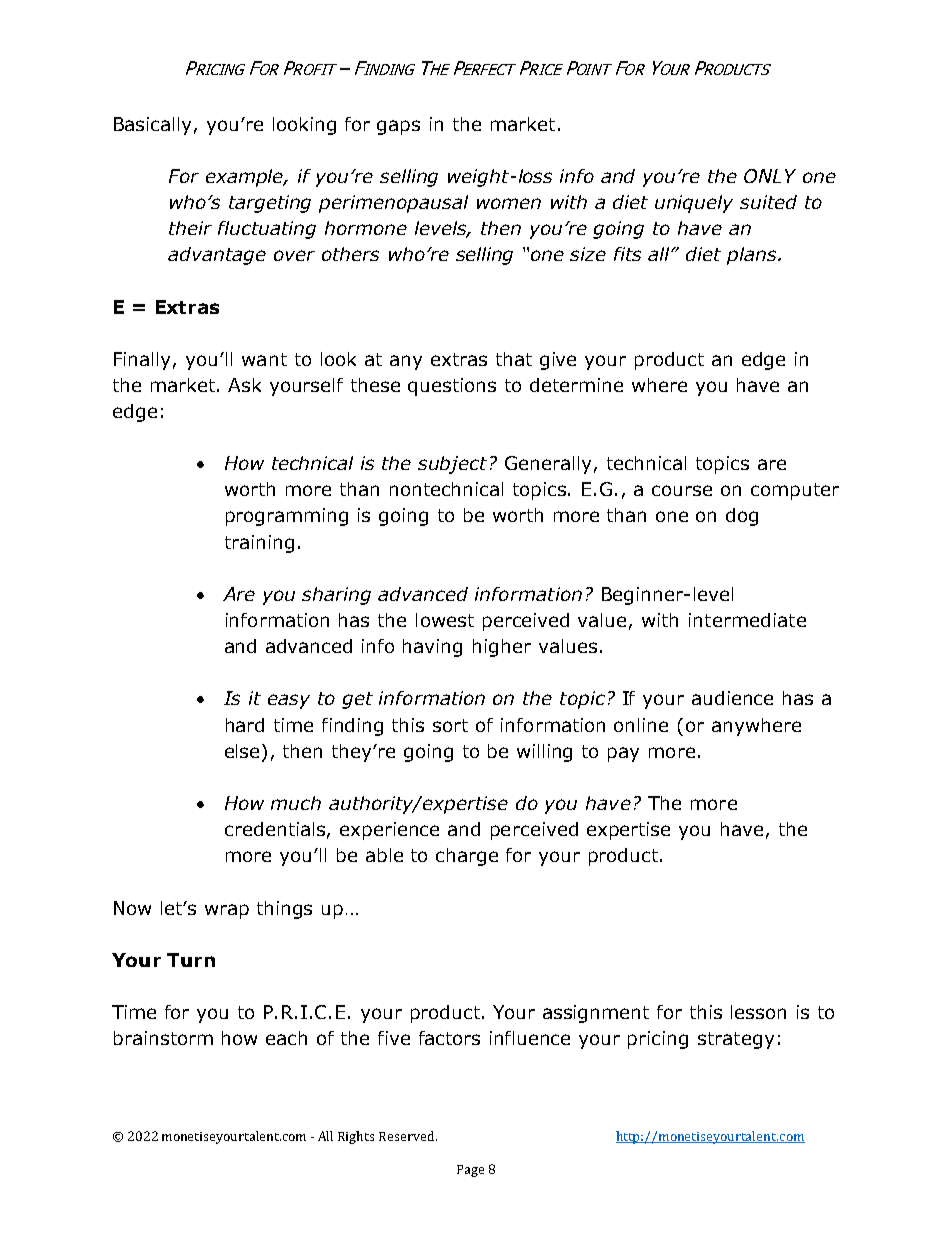  I want to click on charge, so click(467, 857).
